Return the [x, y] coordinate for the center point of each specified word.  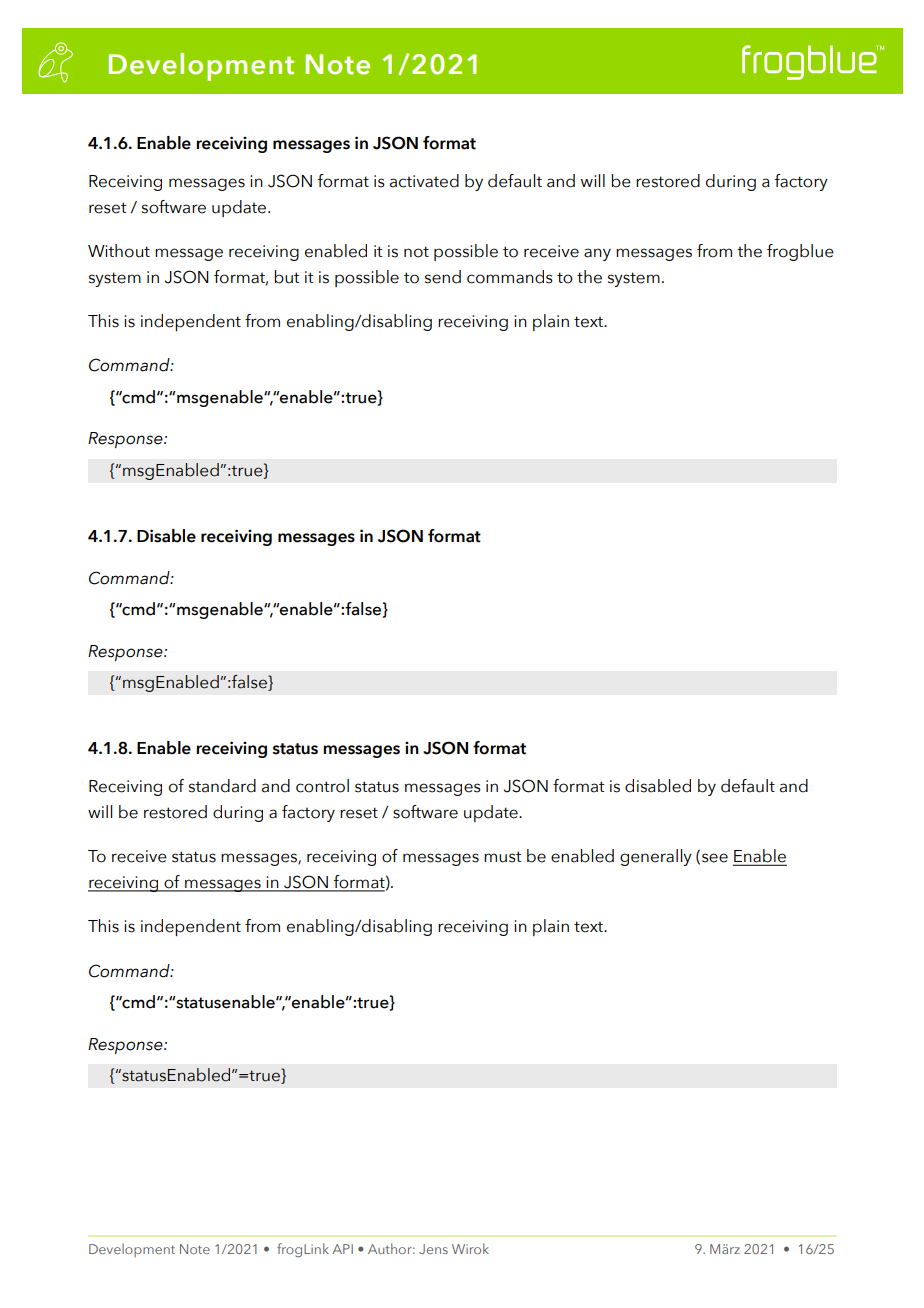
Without [119, 251]
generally [656, 857]
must [503, 857]
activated [424, 181]
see [715, 858]
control [322, 786]
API [342, 1249]
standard [222, 786]
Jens [433, 1249]
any [597, 254]
